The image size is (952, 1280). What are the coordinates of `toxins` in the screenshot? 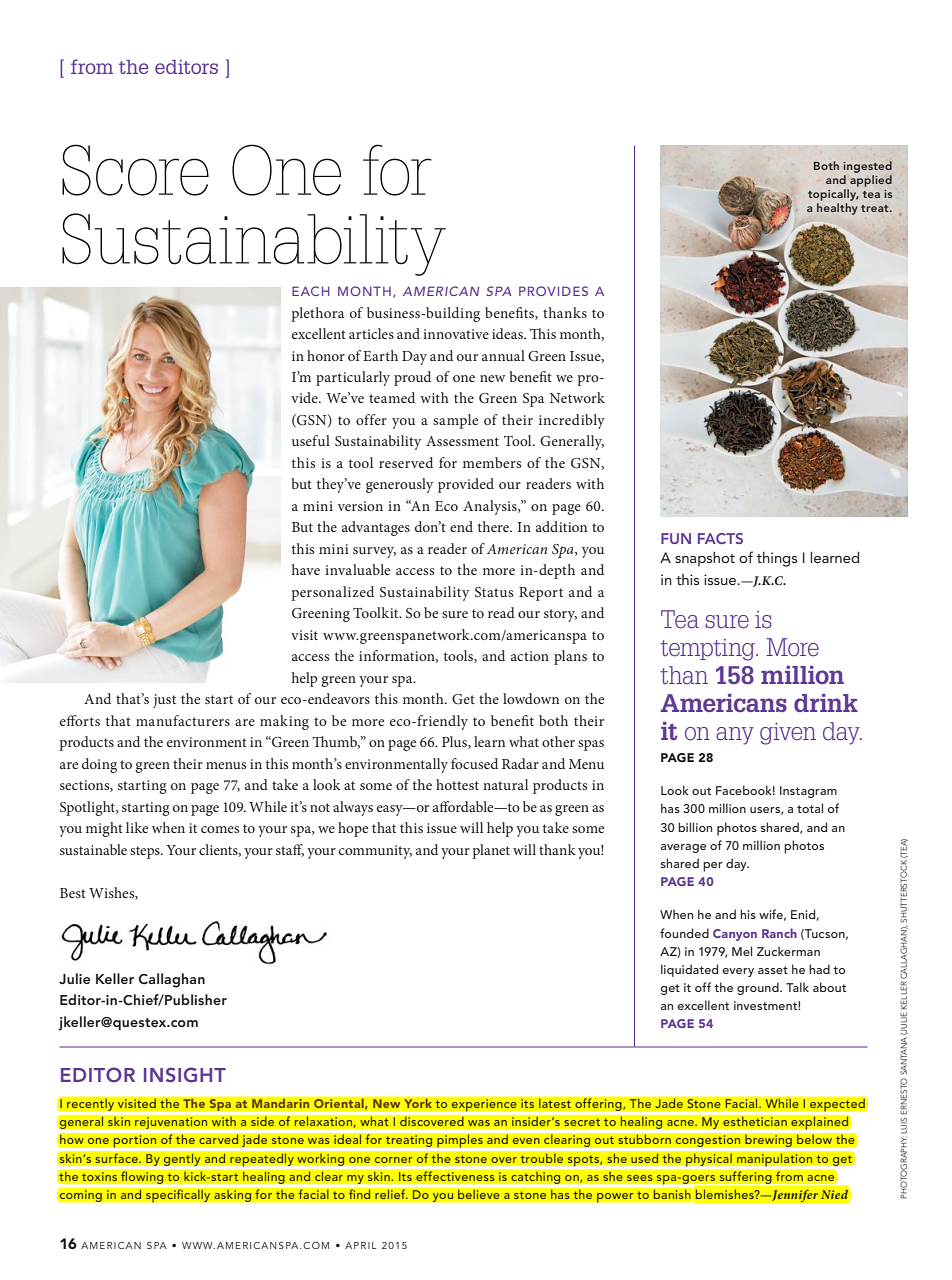 It's located at (99, 1177).
